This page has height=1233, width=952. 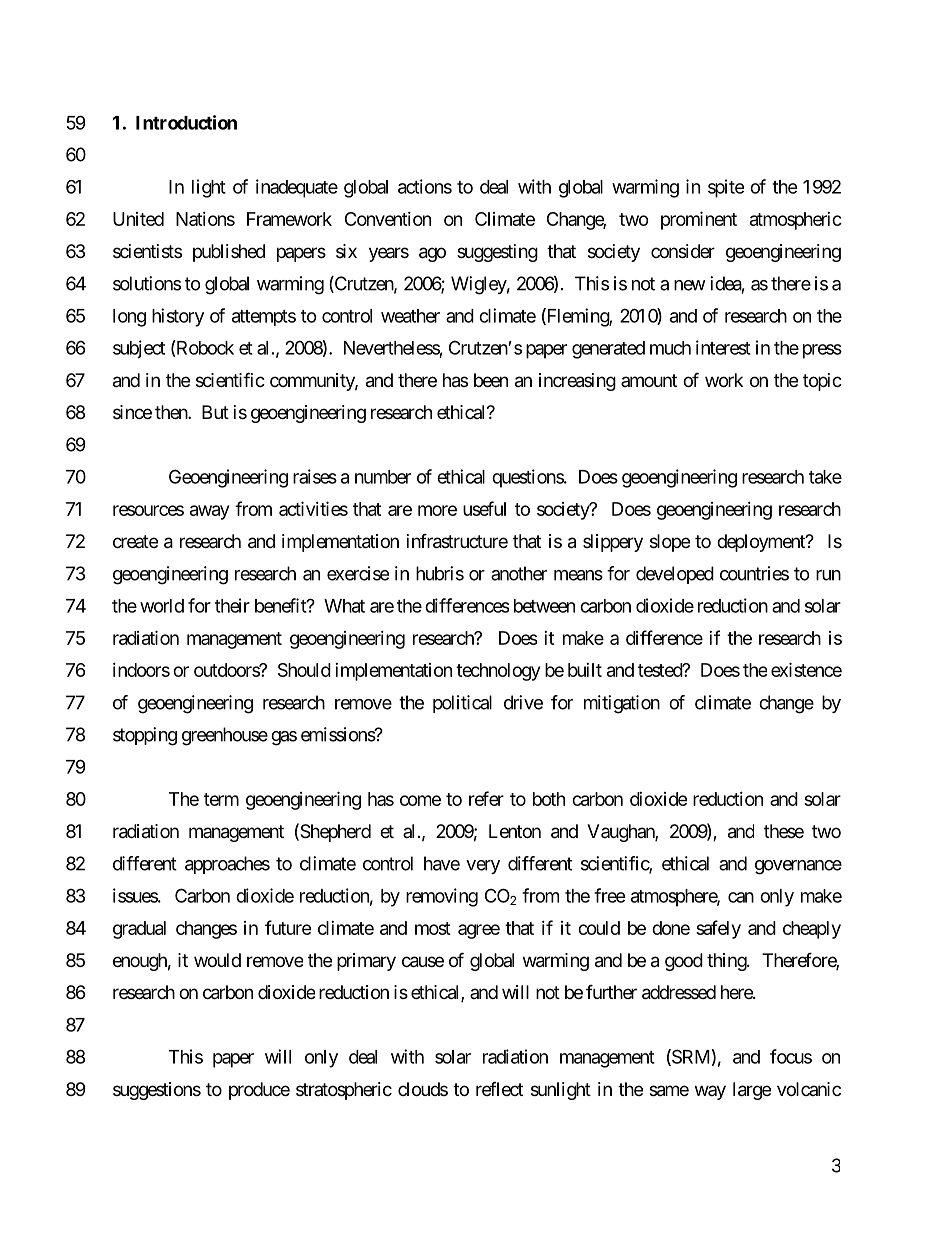 I want to click on spite, so click(x=726, y=188).
